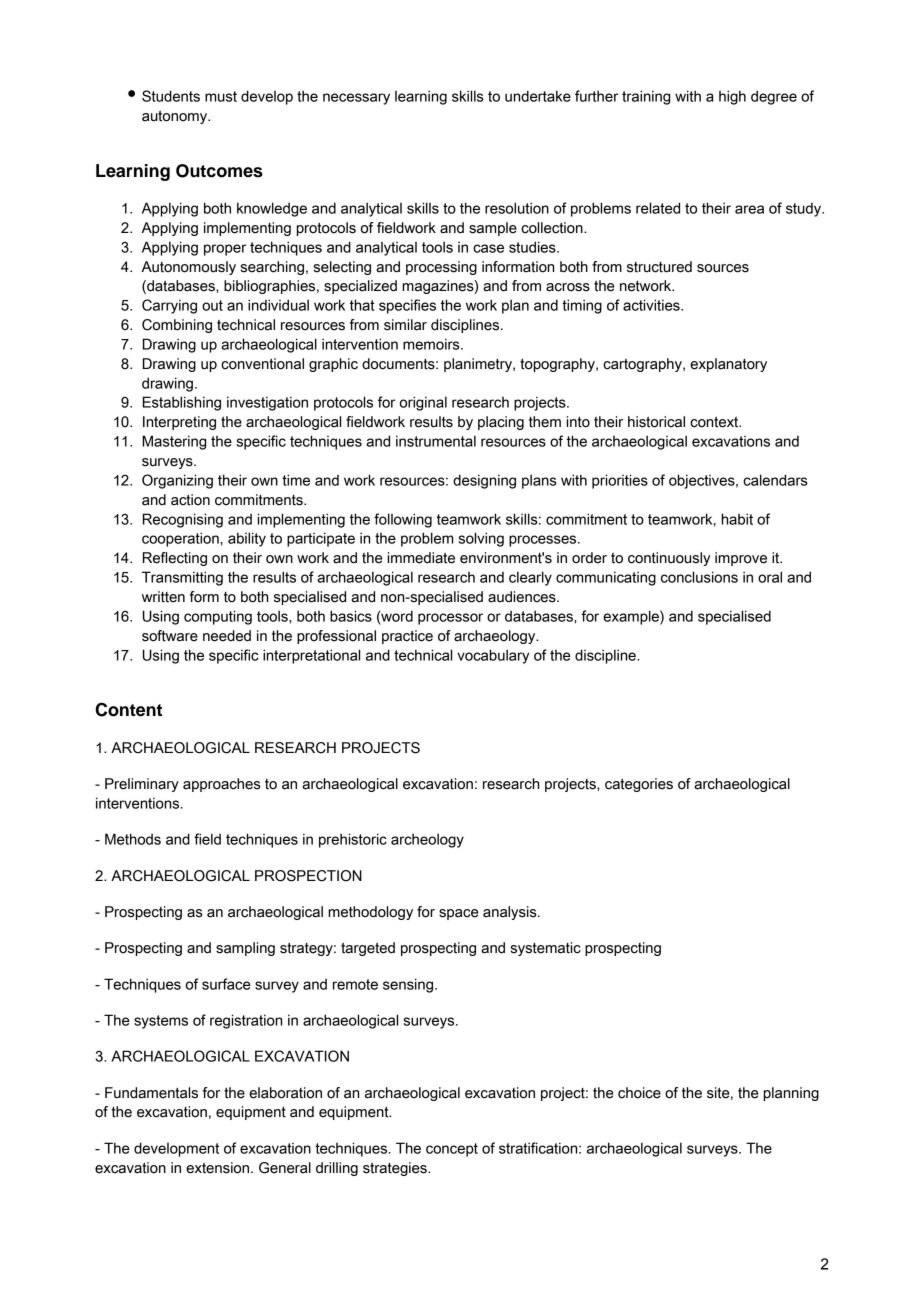 The image size is (923, 1316). What do you see at coordinates (176, 117) in the document?
I see `autonomy` at bounding box center [176, 117].
